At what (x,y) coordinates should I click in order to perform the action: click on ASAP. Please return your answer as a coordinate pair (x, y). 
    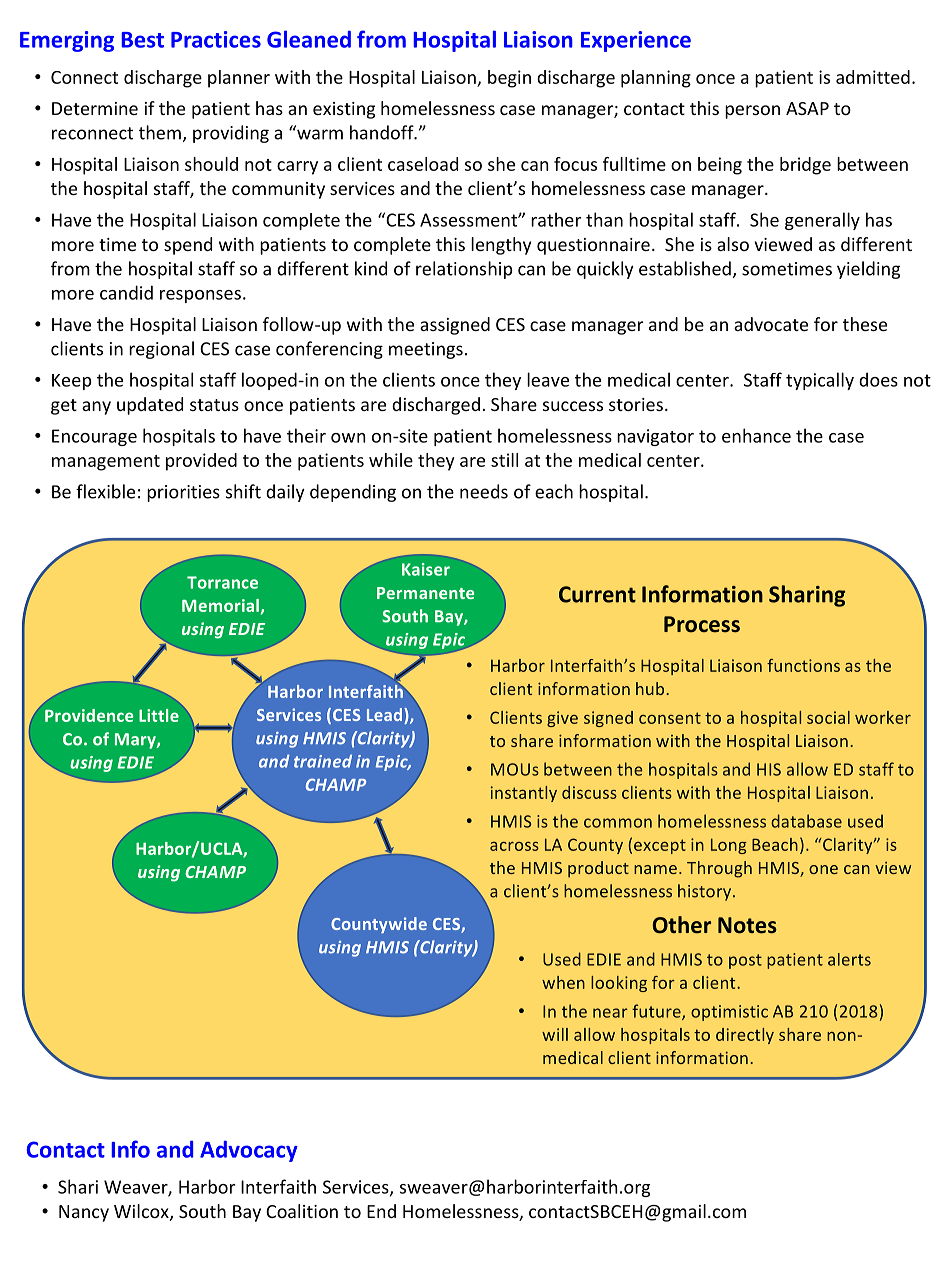
    Looking at the image, I should click on (807, 108).
